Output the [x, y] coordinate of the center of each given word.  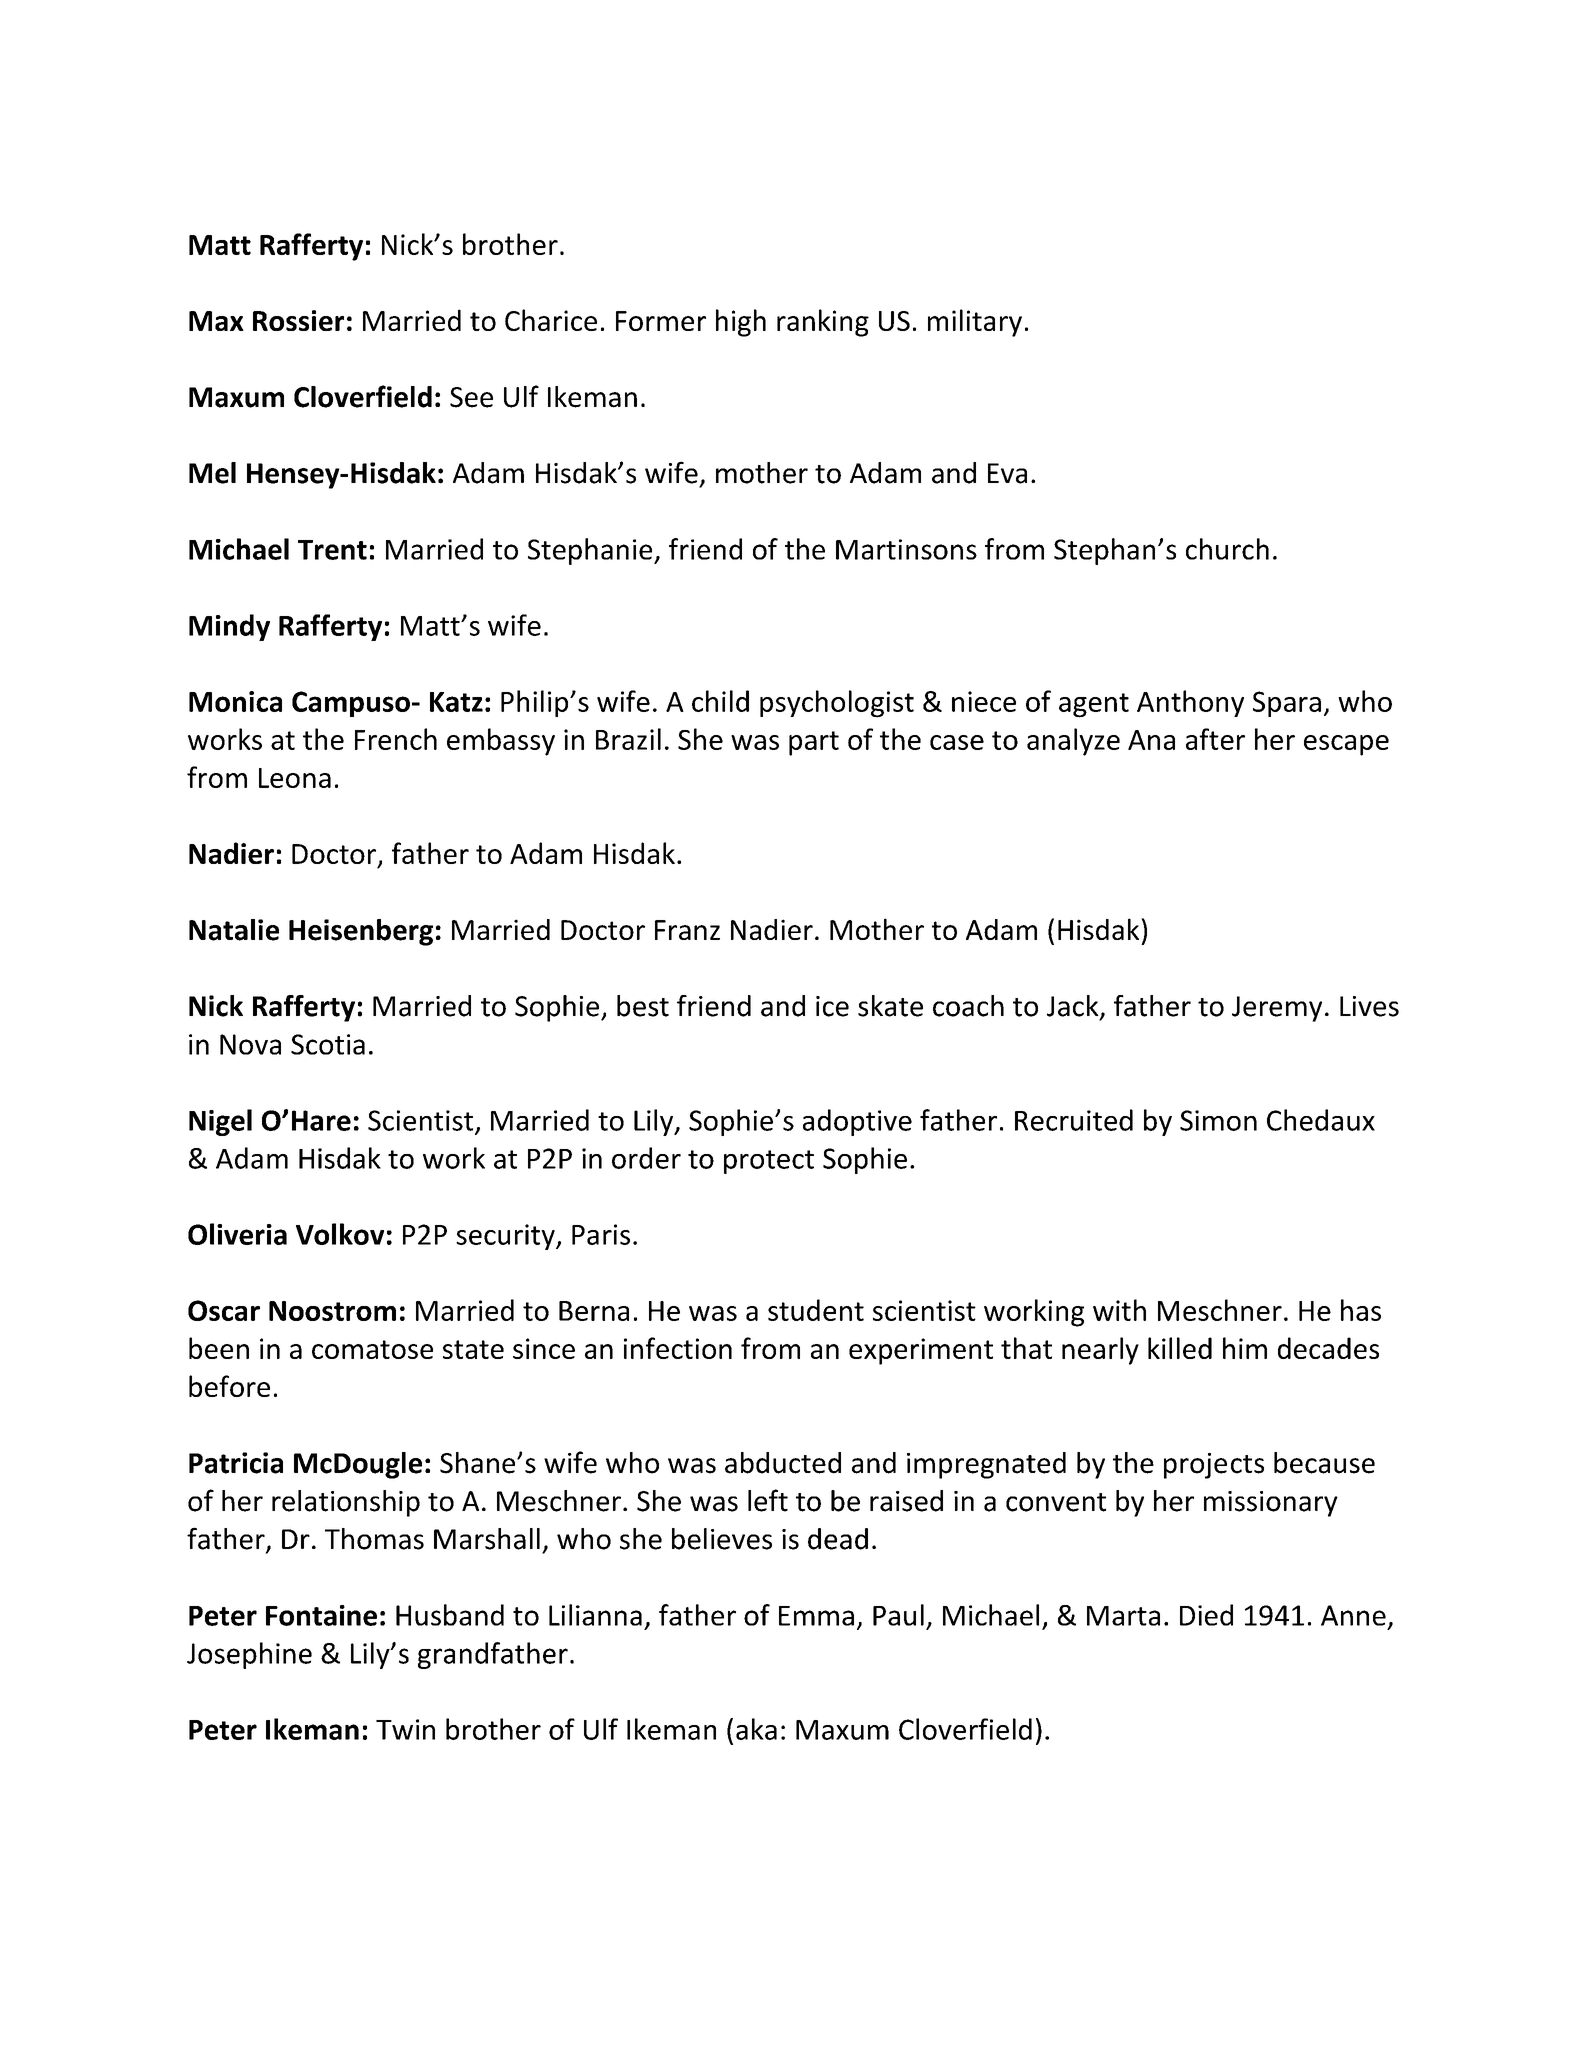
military [975, 323]
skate [890, 1006]
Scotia [328, 1044]
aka [756, 1729]
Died [1206, 1615]
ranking [823, 323]
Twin [405, 1729]
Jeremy [1277, 1009]
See [471, 397]
